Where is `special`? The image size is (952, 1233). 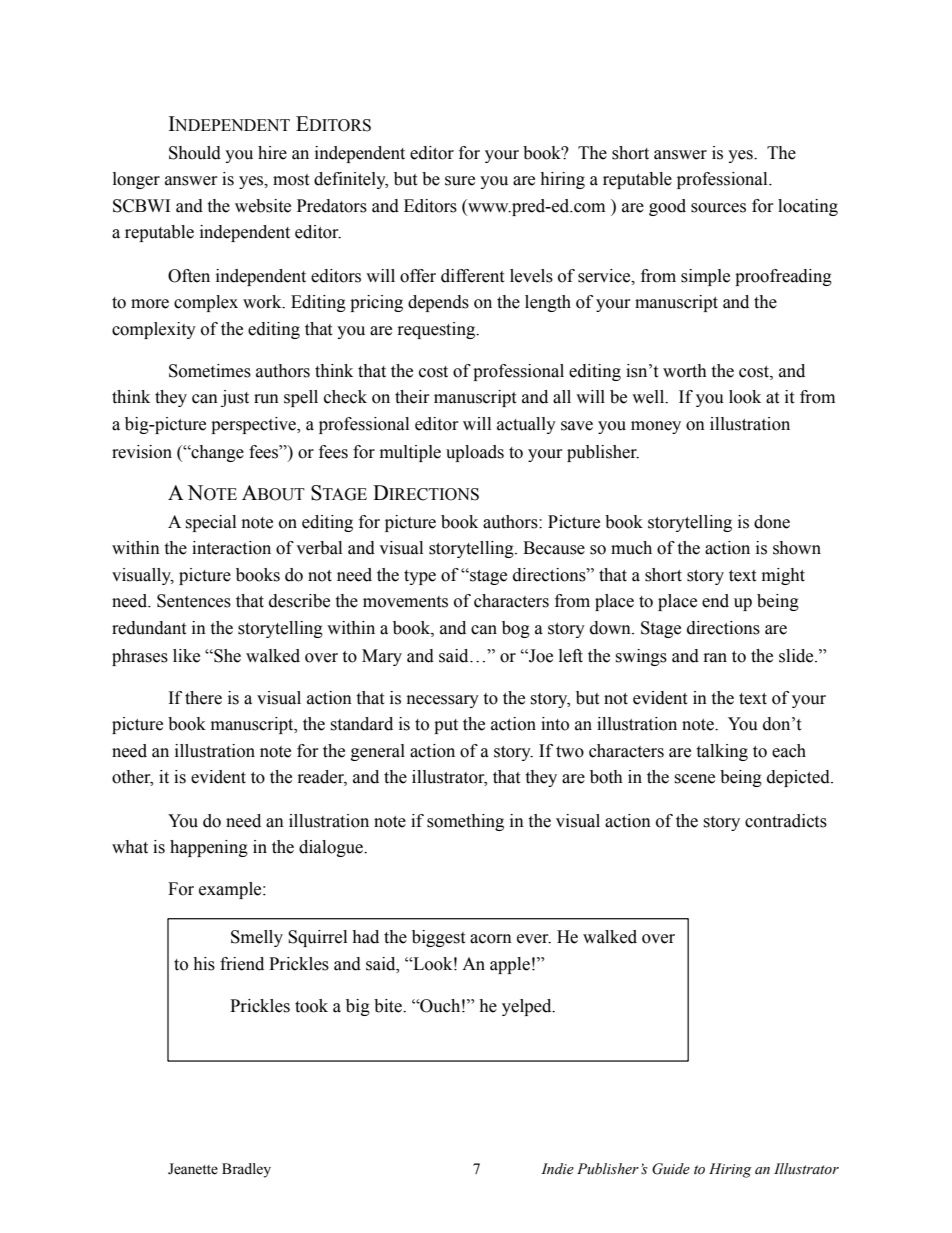 special is located at coordinates (210, 523).
